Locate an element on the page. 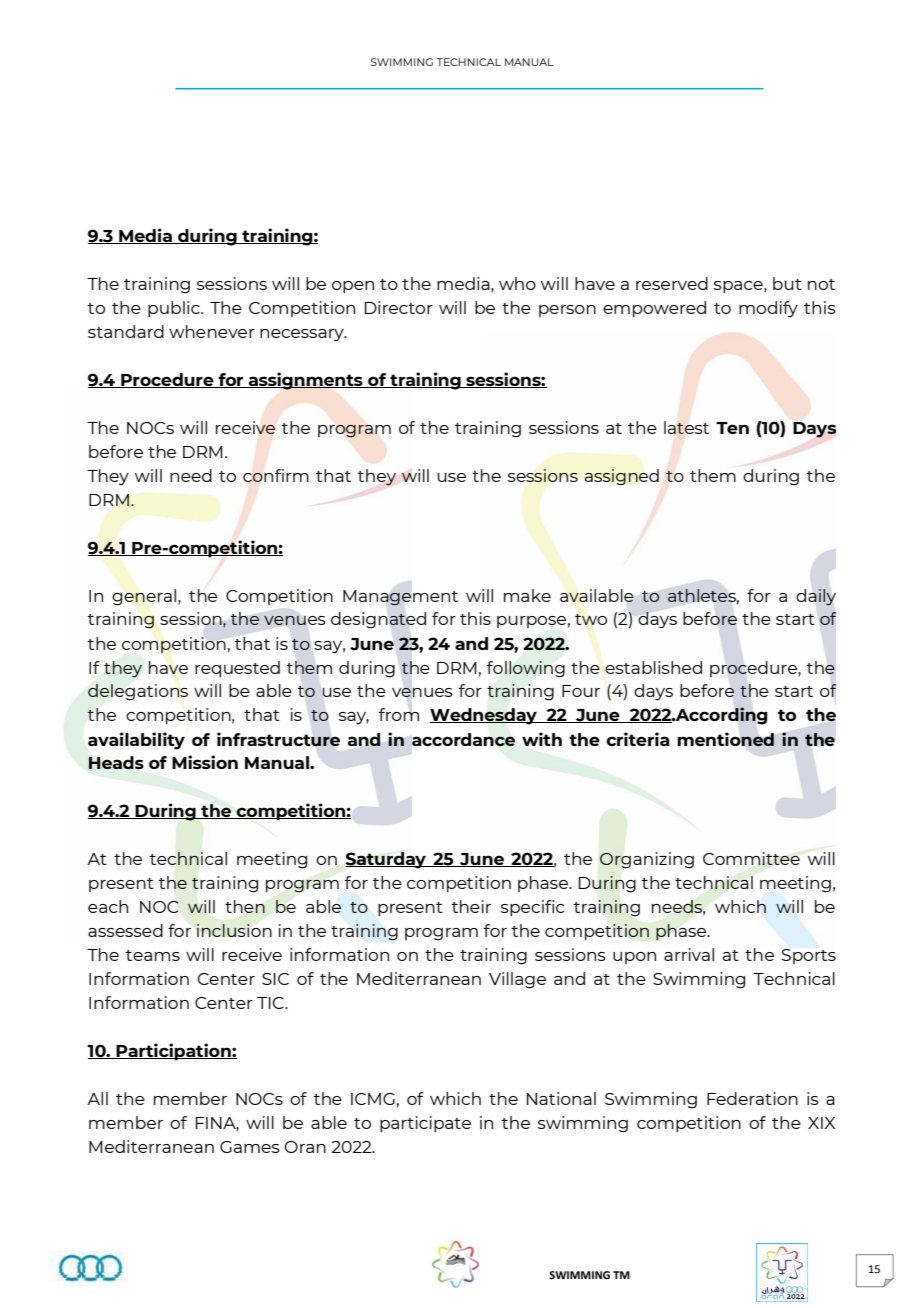  Wednesday is located at coordinates (484, 716).
